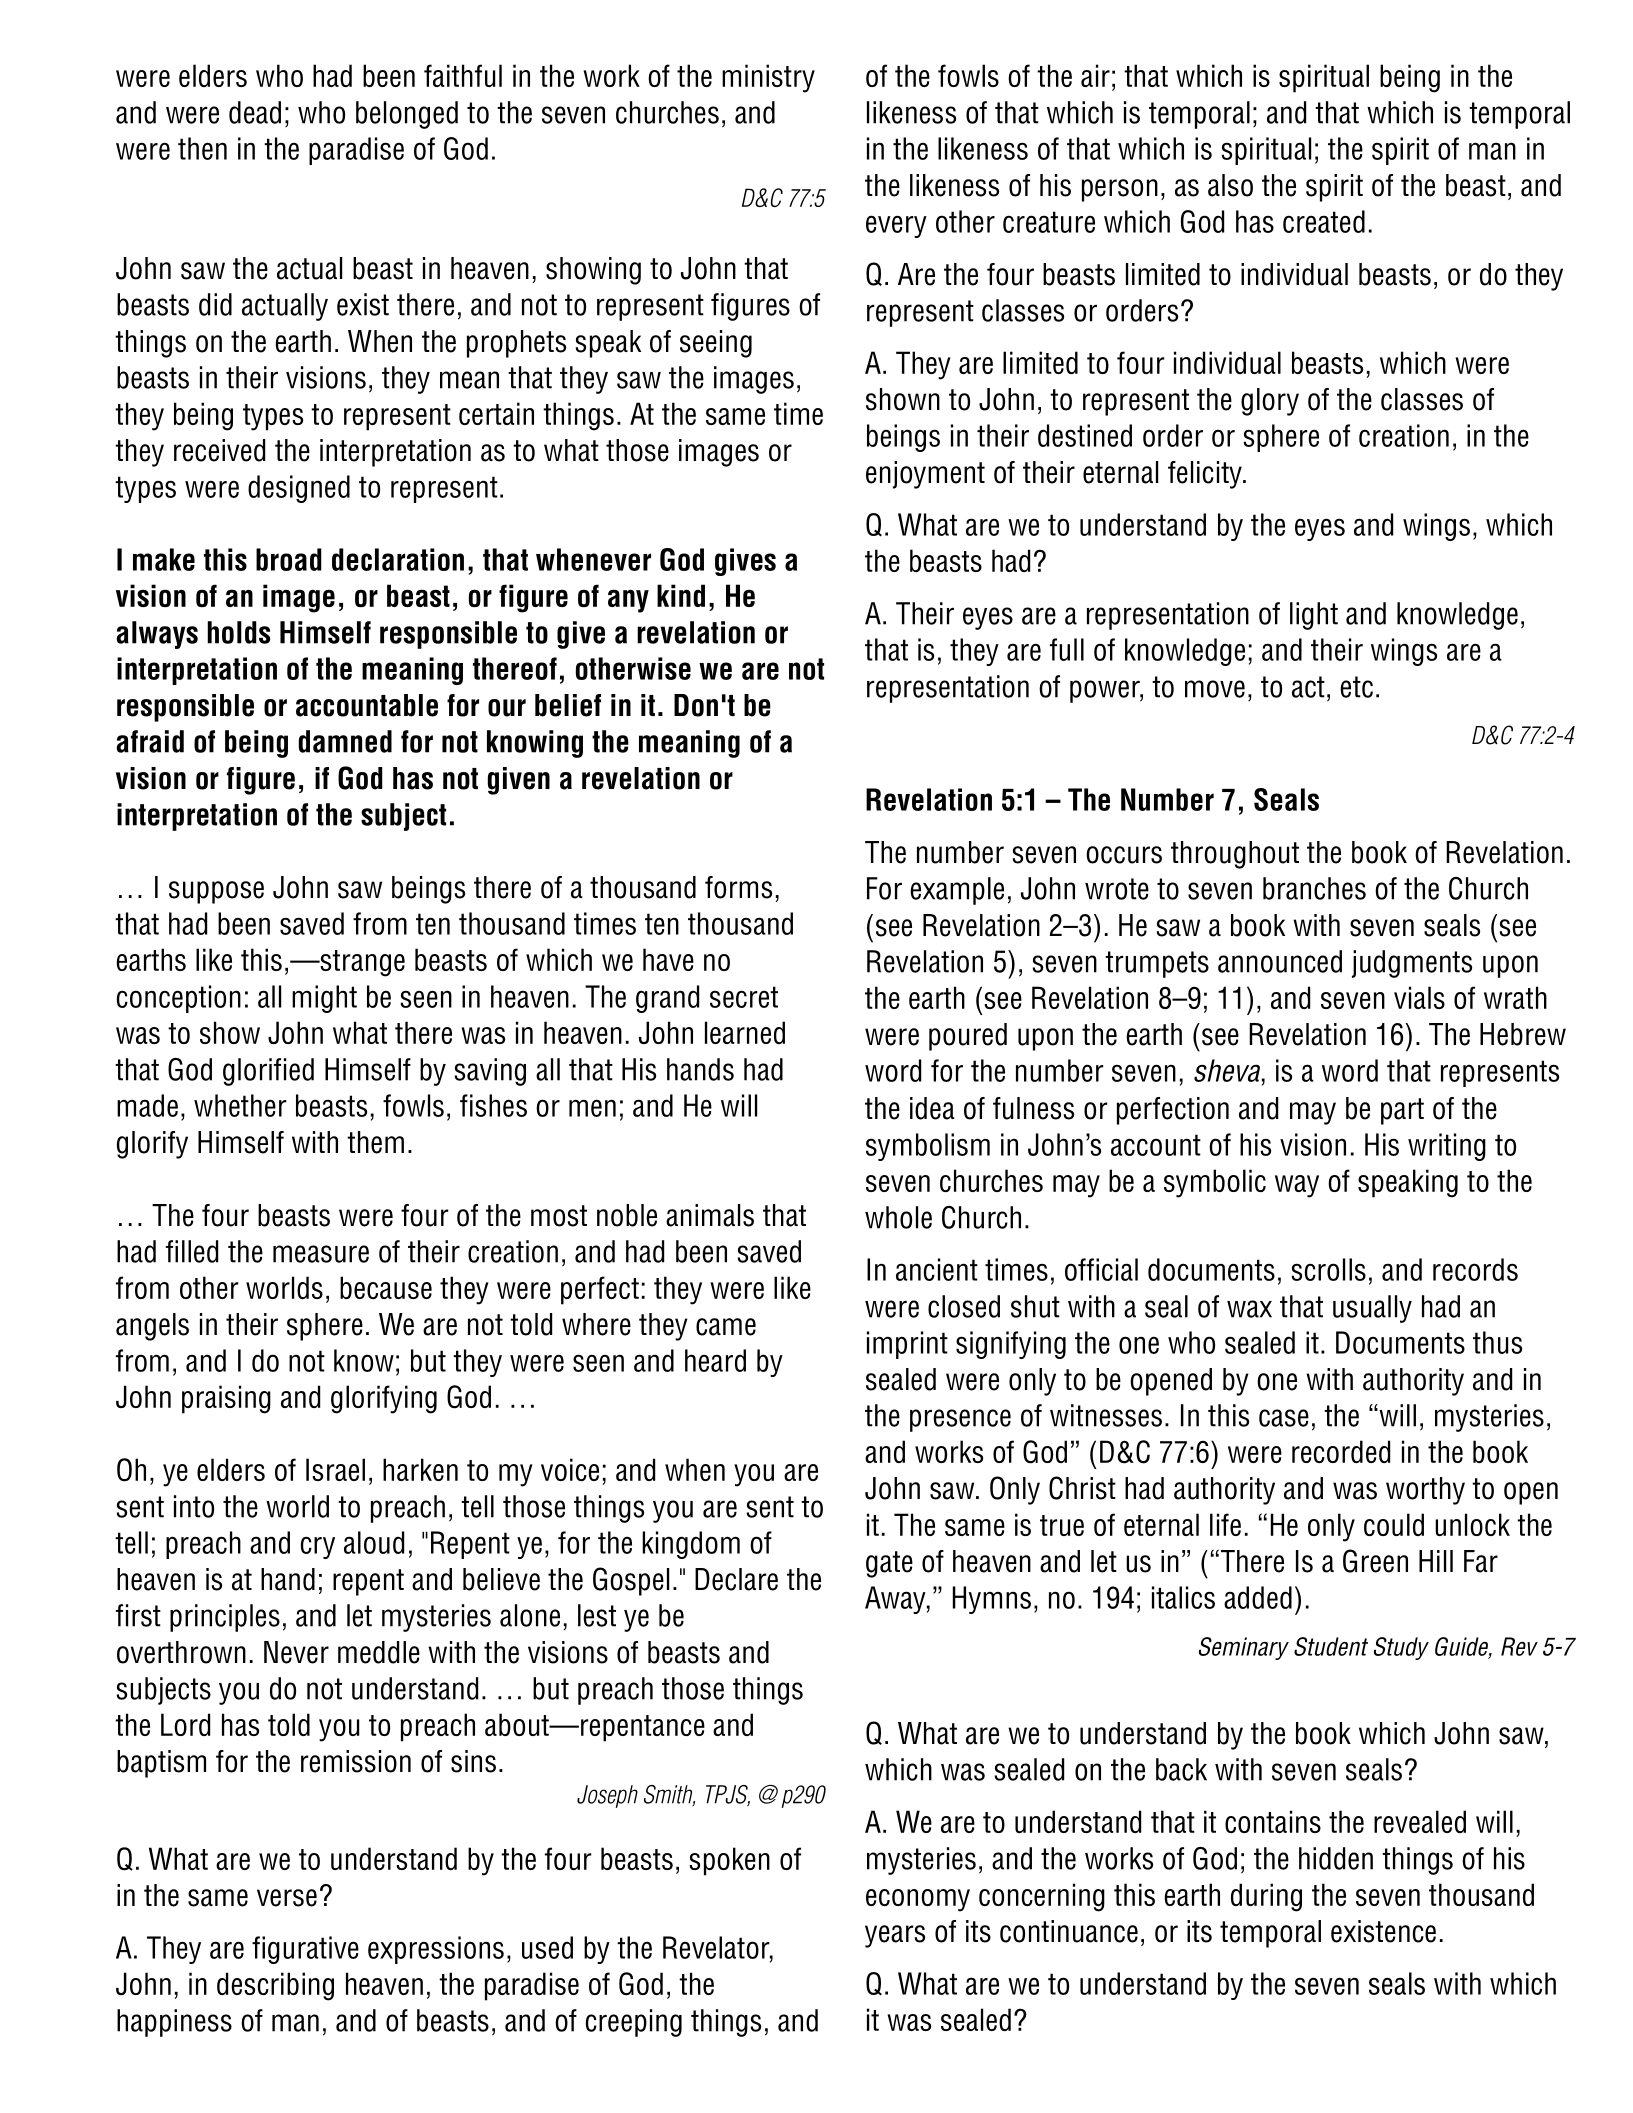  Describe the element at coordinates (768, 78) in the image. I see `ministry` at that location.
